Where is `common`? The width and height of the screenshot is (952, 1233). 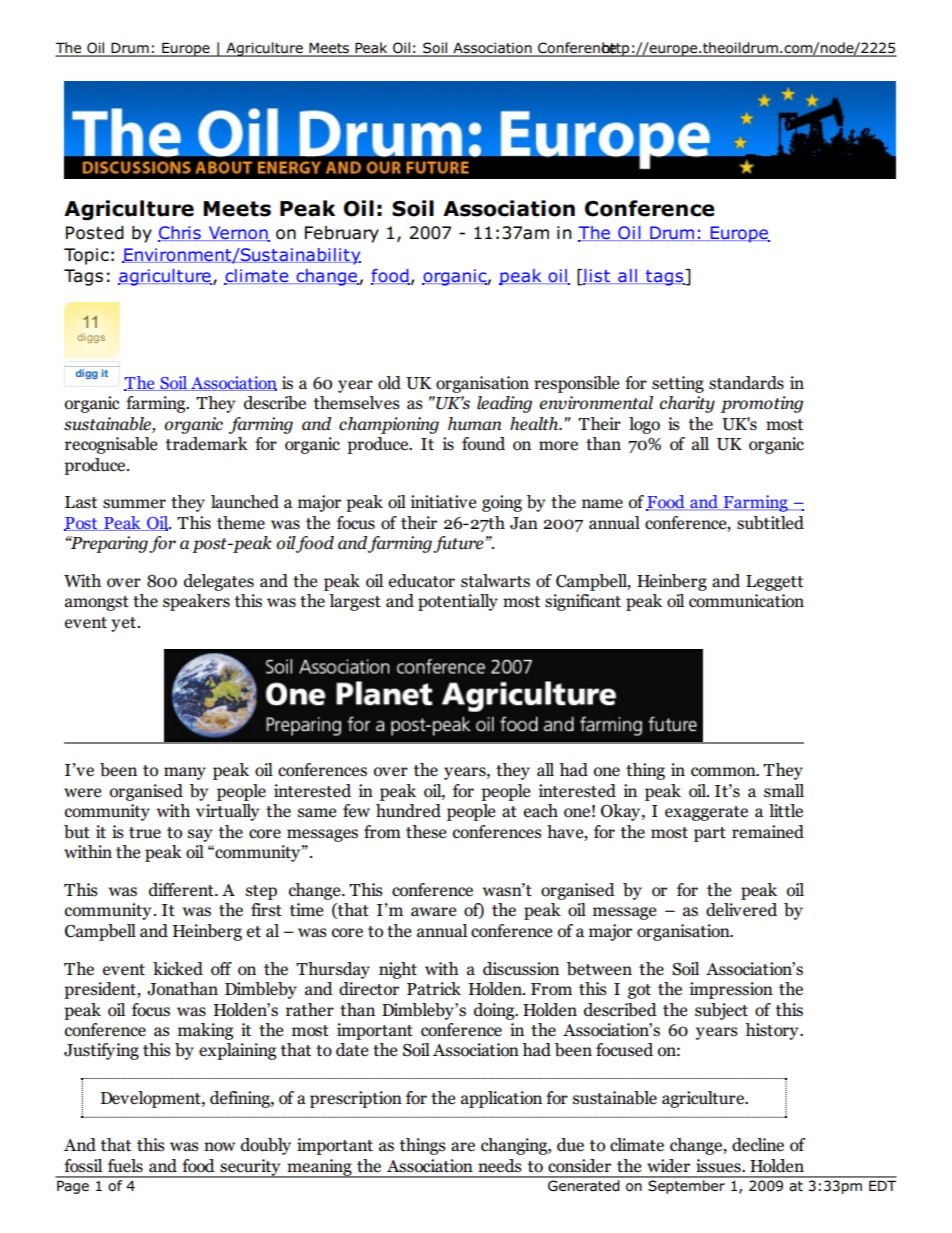
common is located at coordinates (724, 772).
